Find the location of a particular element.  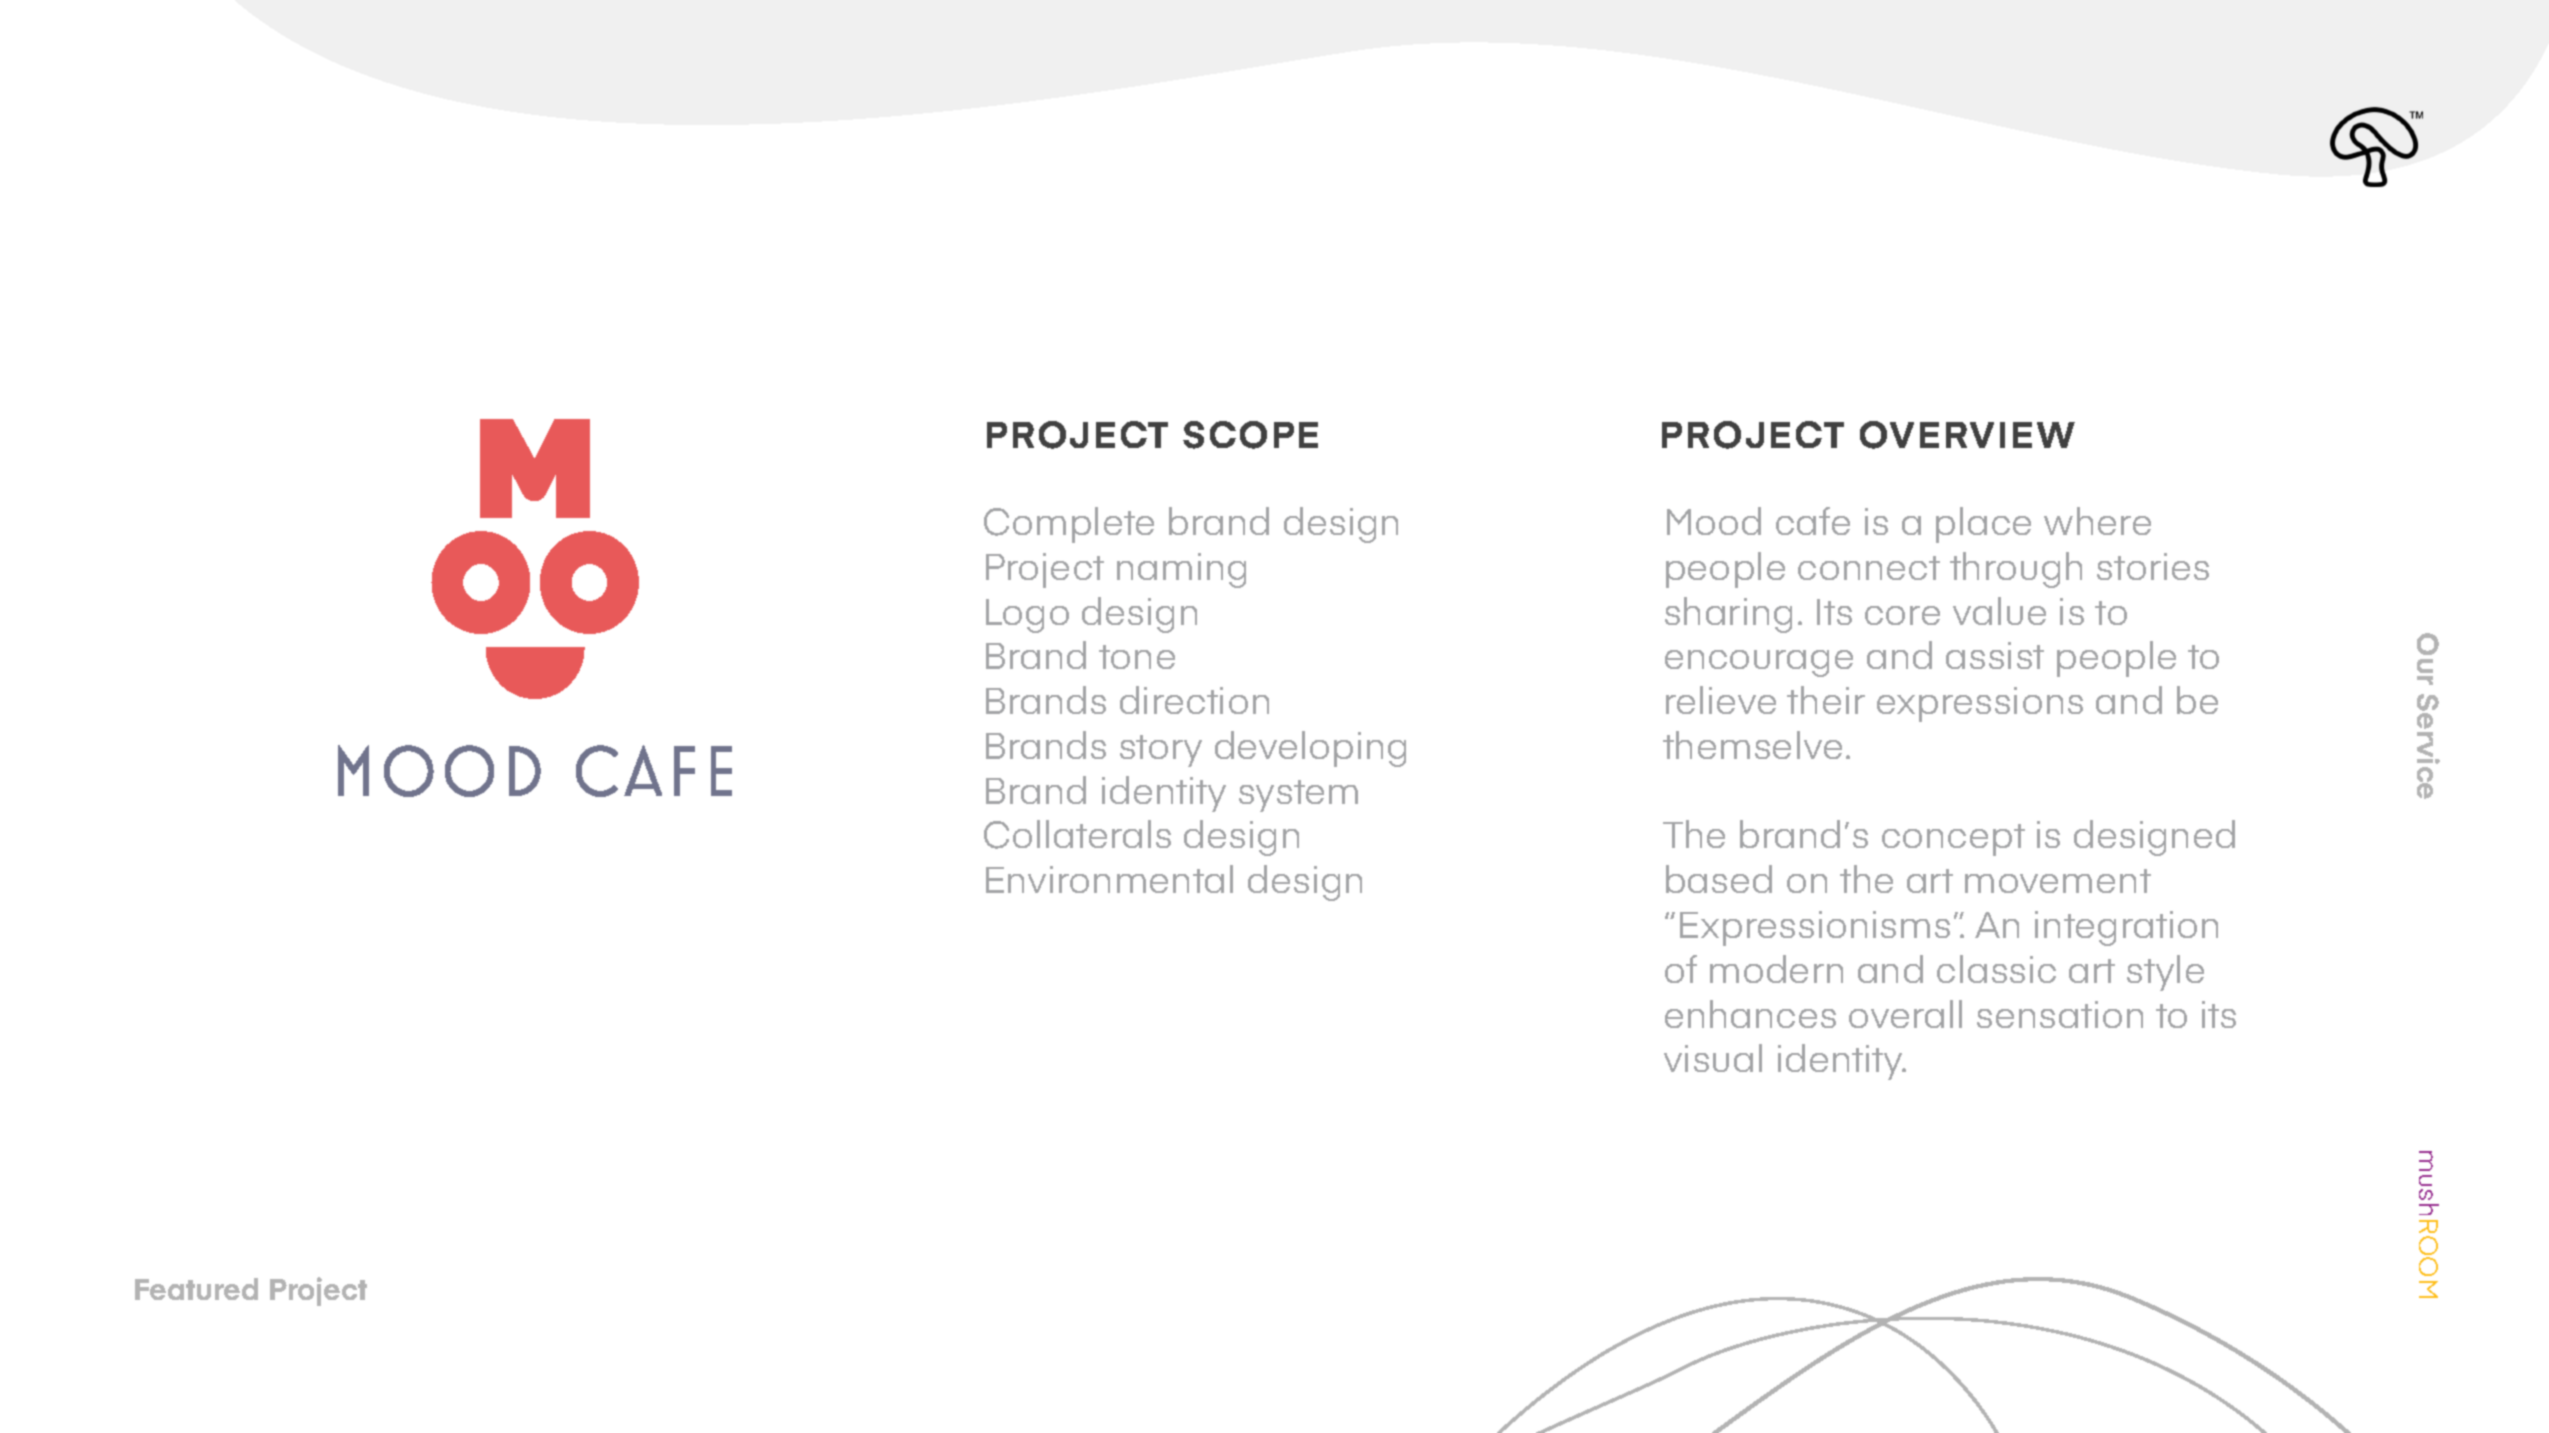

Featured is located at coordinates (196, 1289).
